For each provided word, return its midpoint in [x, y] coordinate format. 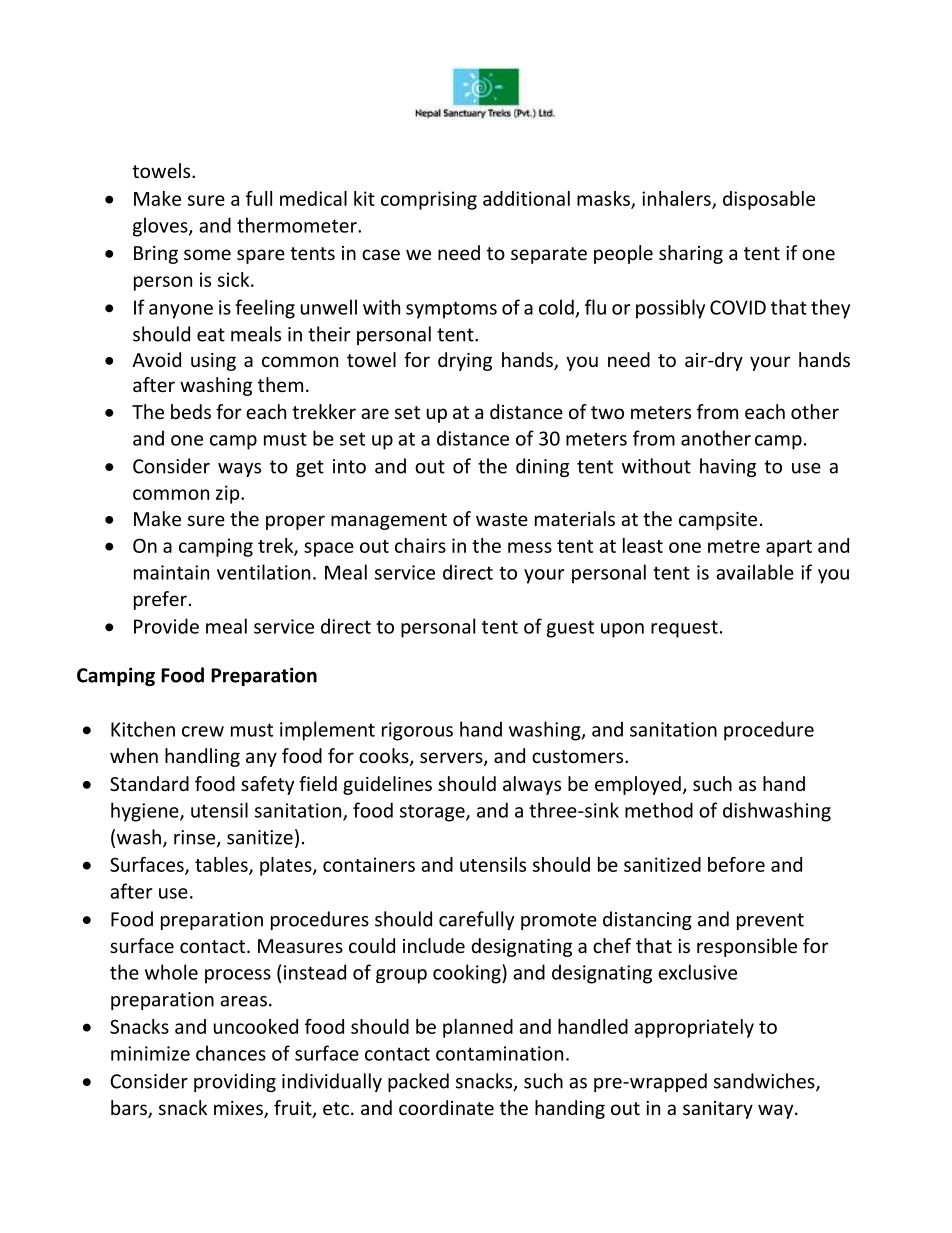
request [684, 629]
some [207, 254]
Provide [166, 626]
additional [526, 198]
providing [235, 1082]
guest [570, 629]
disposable [769, 200]
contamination [499, 1053]
